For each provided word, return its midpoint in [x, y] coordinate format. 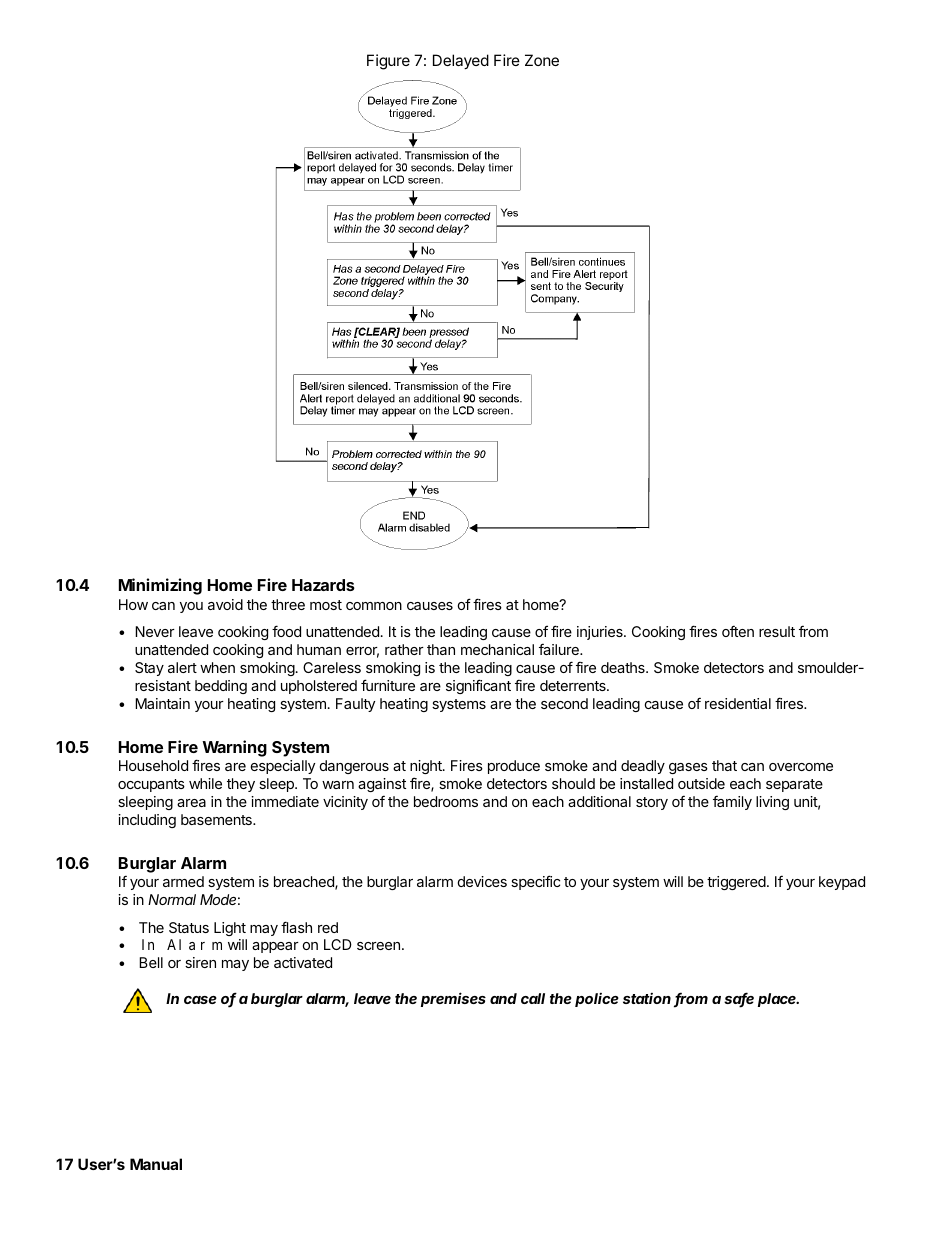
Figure [388, 62]
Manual [156, 1164]
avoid [225, 604]
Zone [542, 60]
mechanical [497, 649]
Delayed [461, 61]
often [738, 631]
